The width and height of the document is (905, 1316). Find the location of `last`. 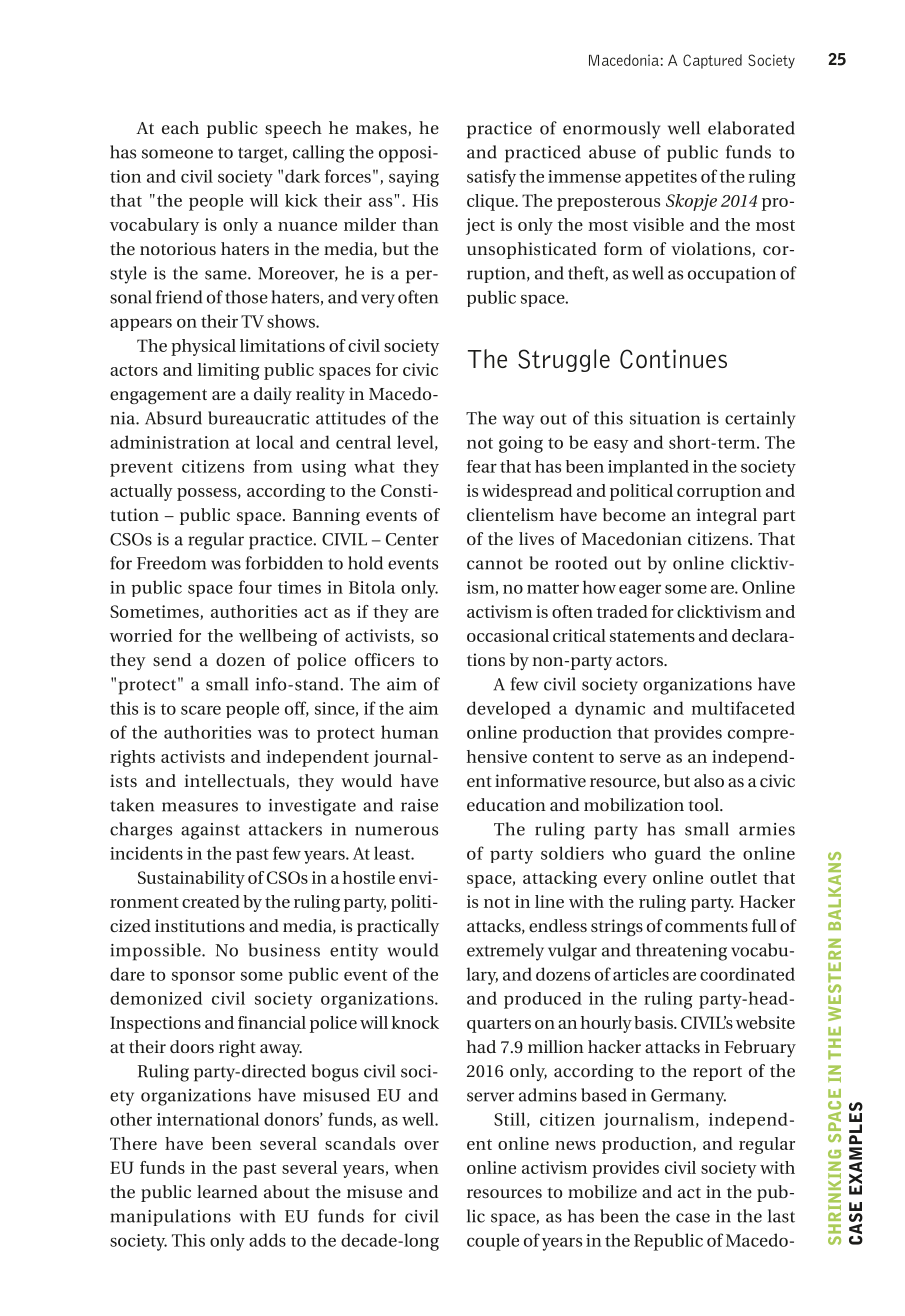

last is located at coordinates (781, 1216).
